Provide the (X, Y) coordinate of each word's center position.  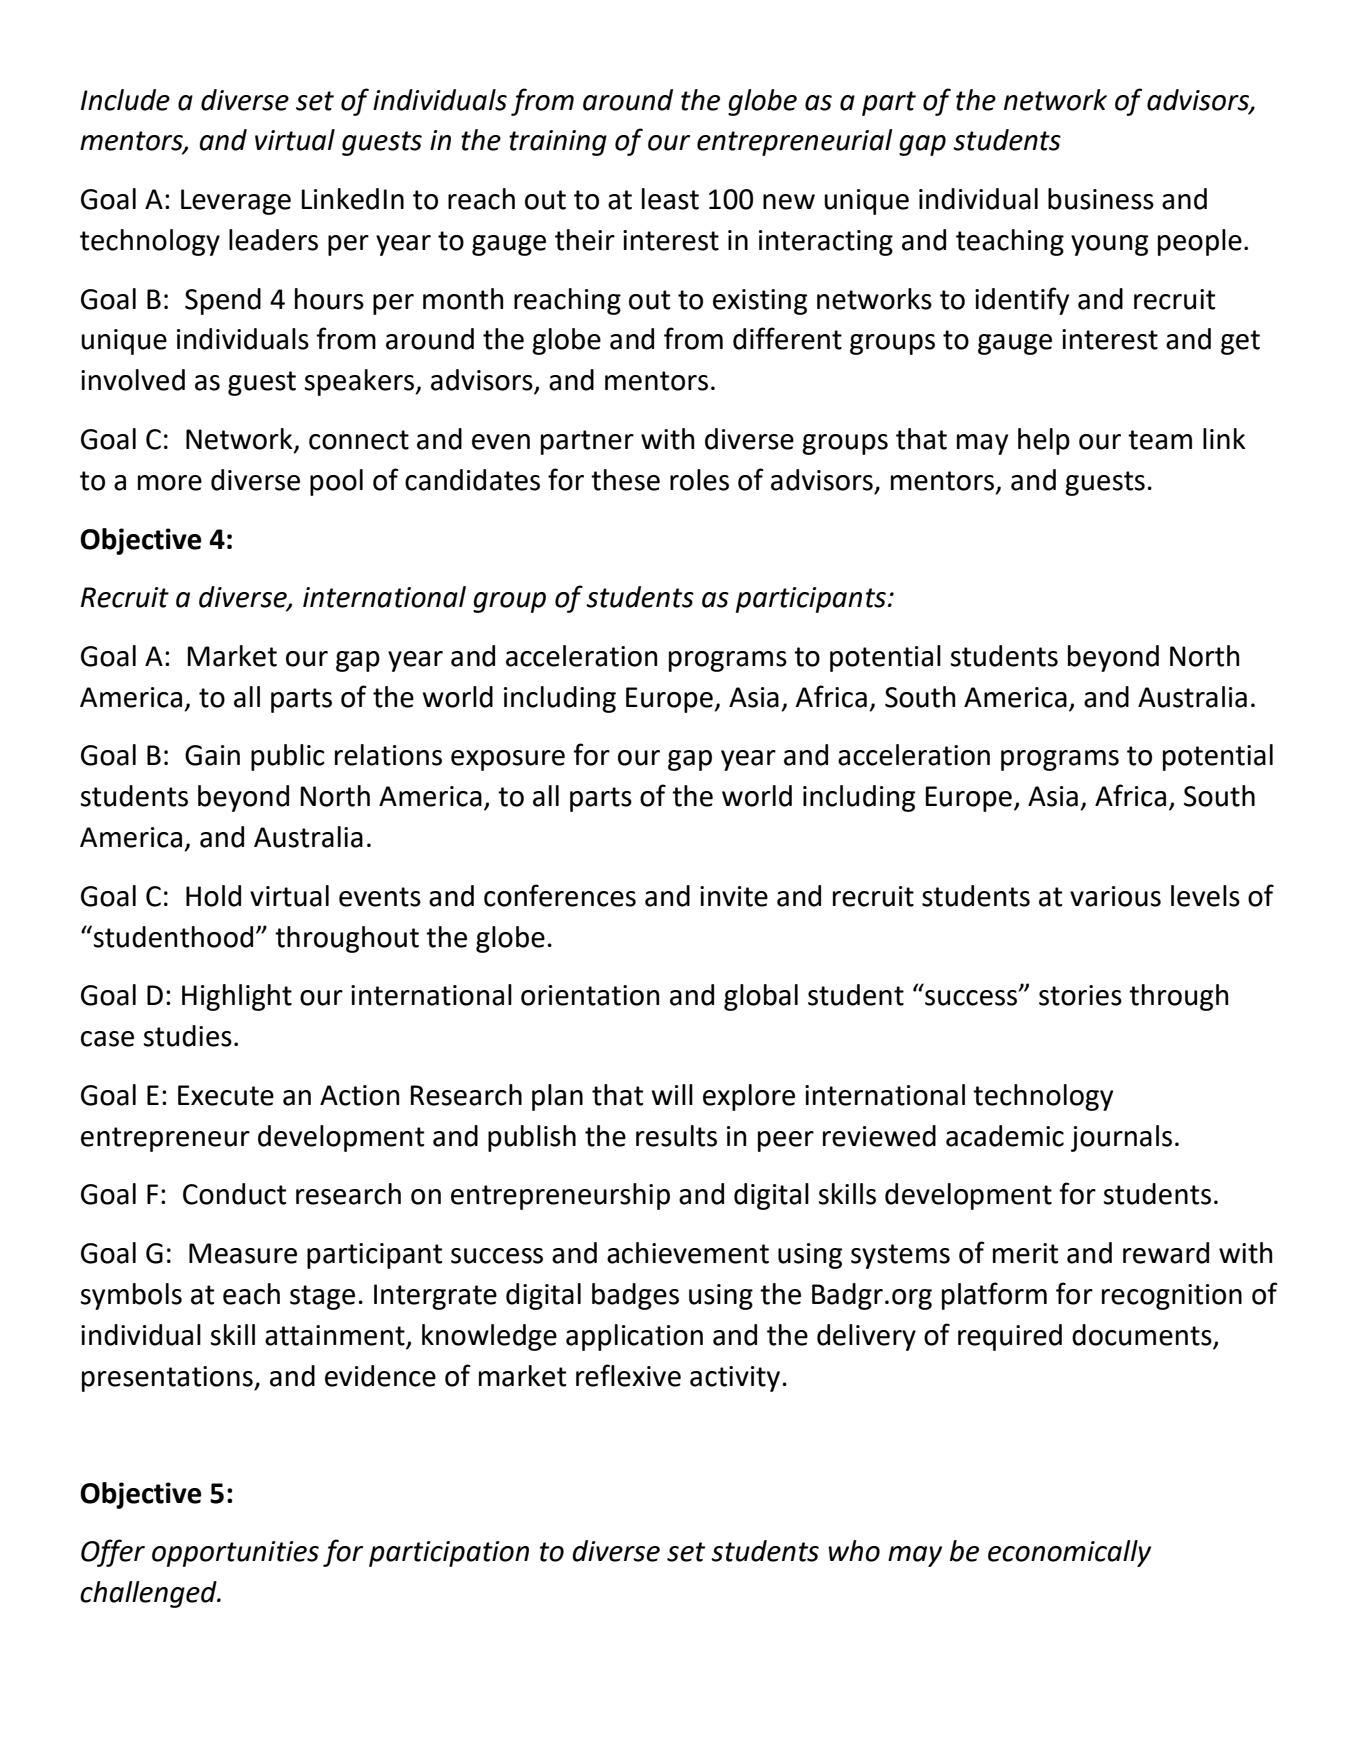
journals (1121, 1138)
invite (734, 896)
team (1160, 440)
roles (699, 480)
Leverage (236, 202)
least (670, 199)
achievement (688, 1253)
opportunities (235, 1554)
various (1115, 896)
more (170, 483)
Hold (213, 896)
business (1101, 199)
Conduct (234, 1194)
